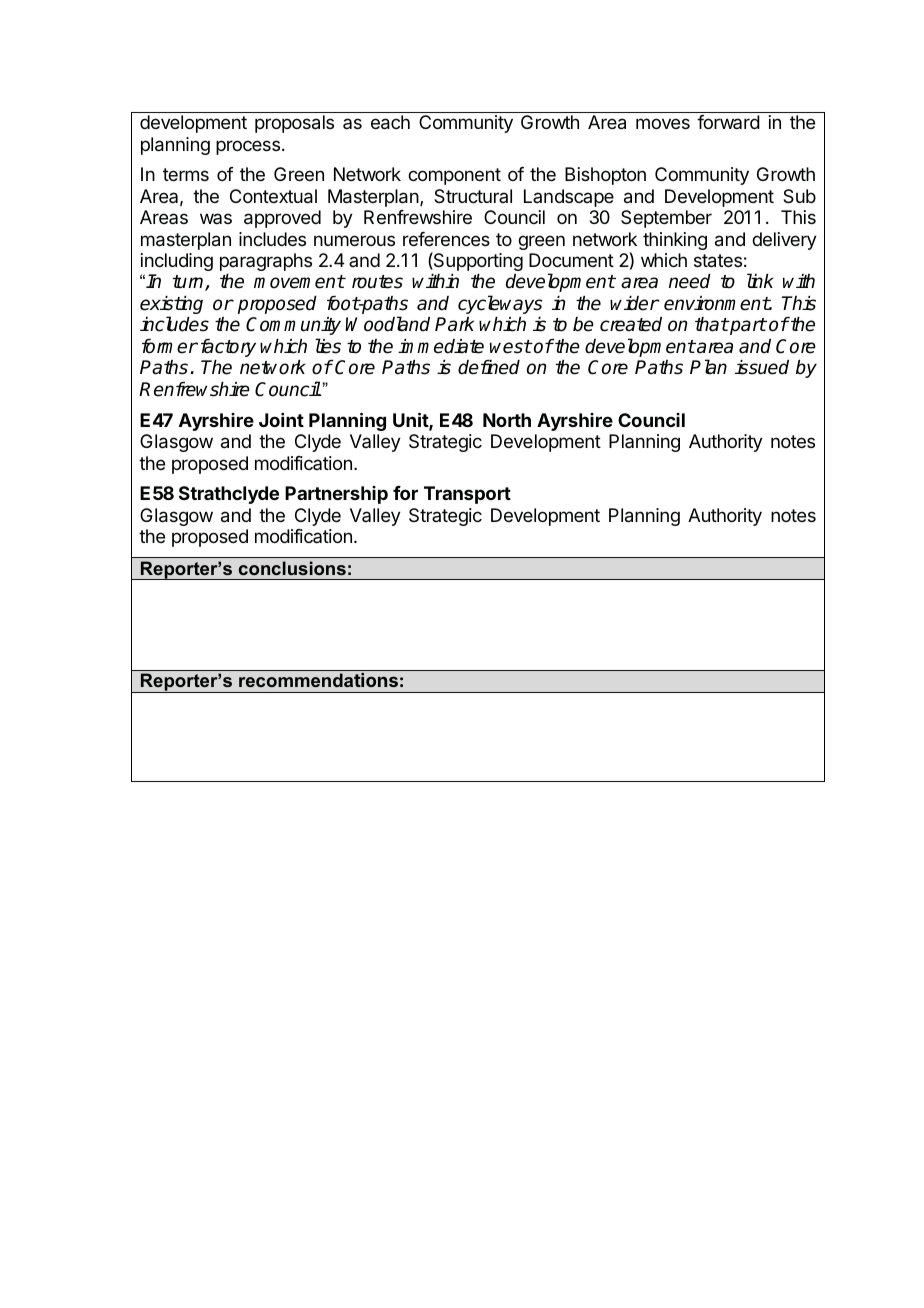  What do you see at coordinates (454, 176) in the screenshot?
I see `component` at bounding box center [454, 176].
